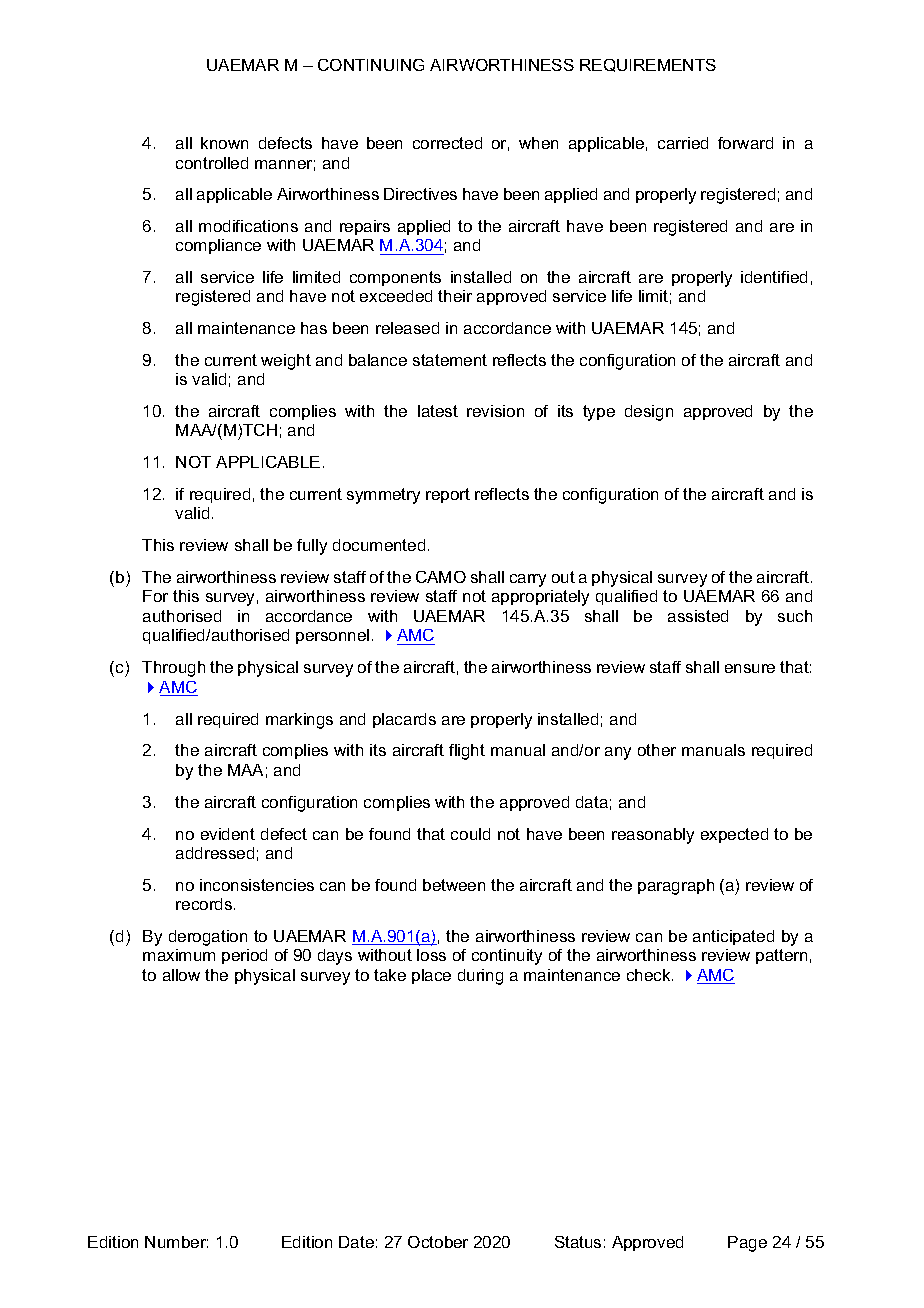 This screenshot has width=924, height=1308. What do you see at coordinates (578, 1242) in the screenshot?
I see `Status` at bounding box center [578, 1242].
